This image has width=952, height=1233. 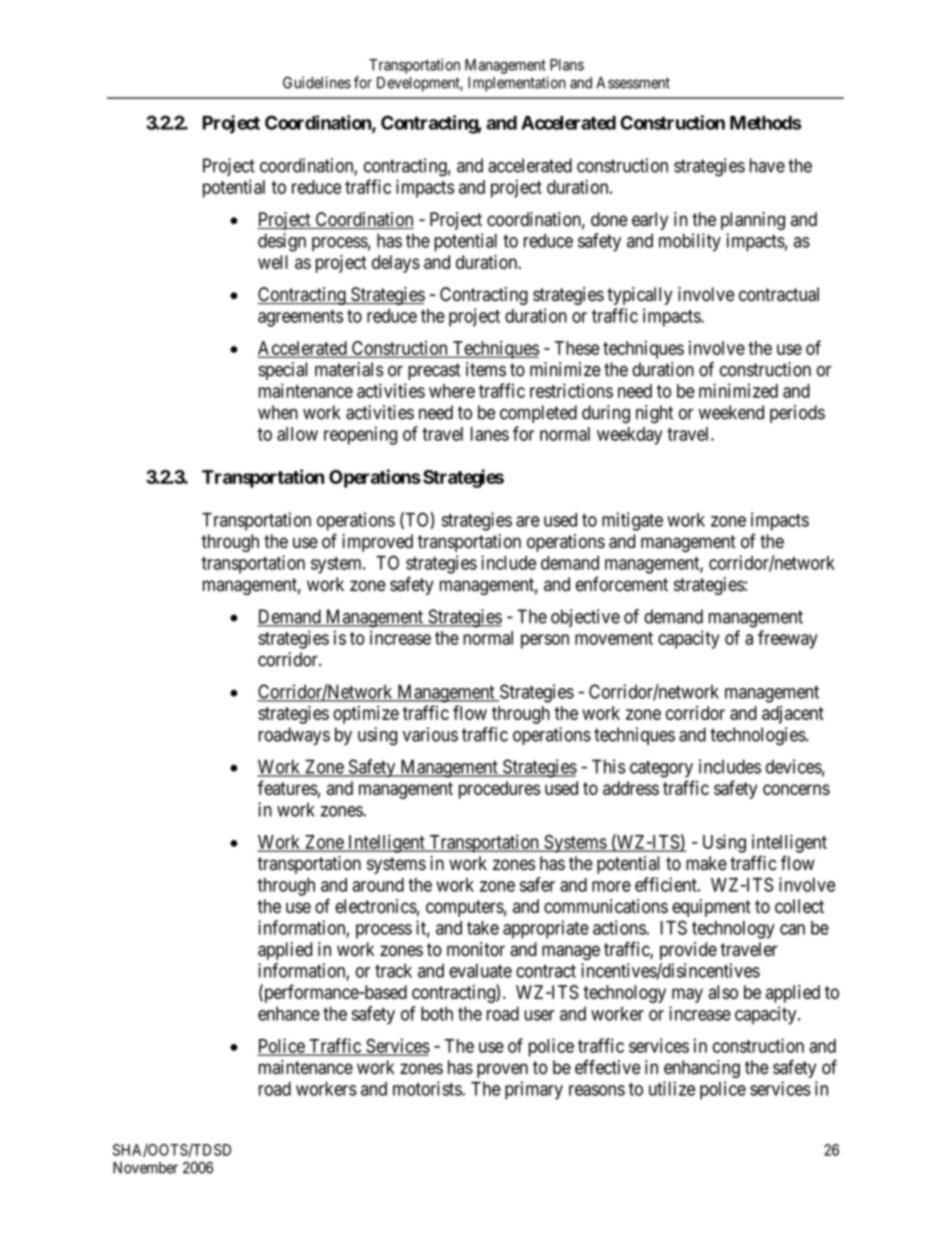 I want to click on Implementation, so click(x=517, y=84).
